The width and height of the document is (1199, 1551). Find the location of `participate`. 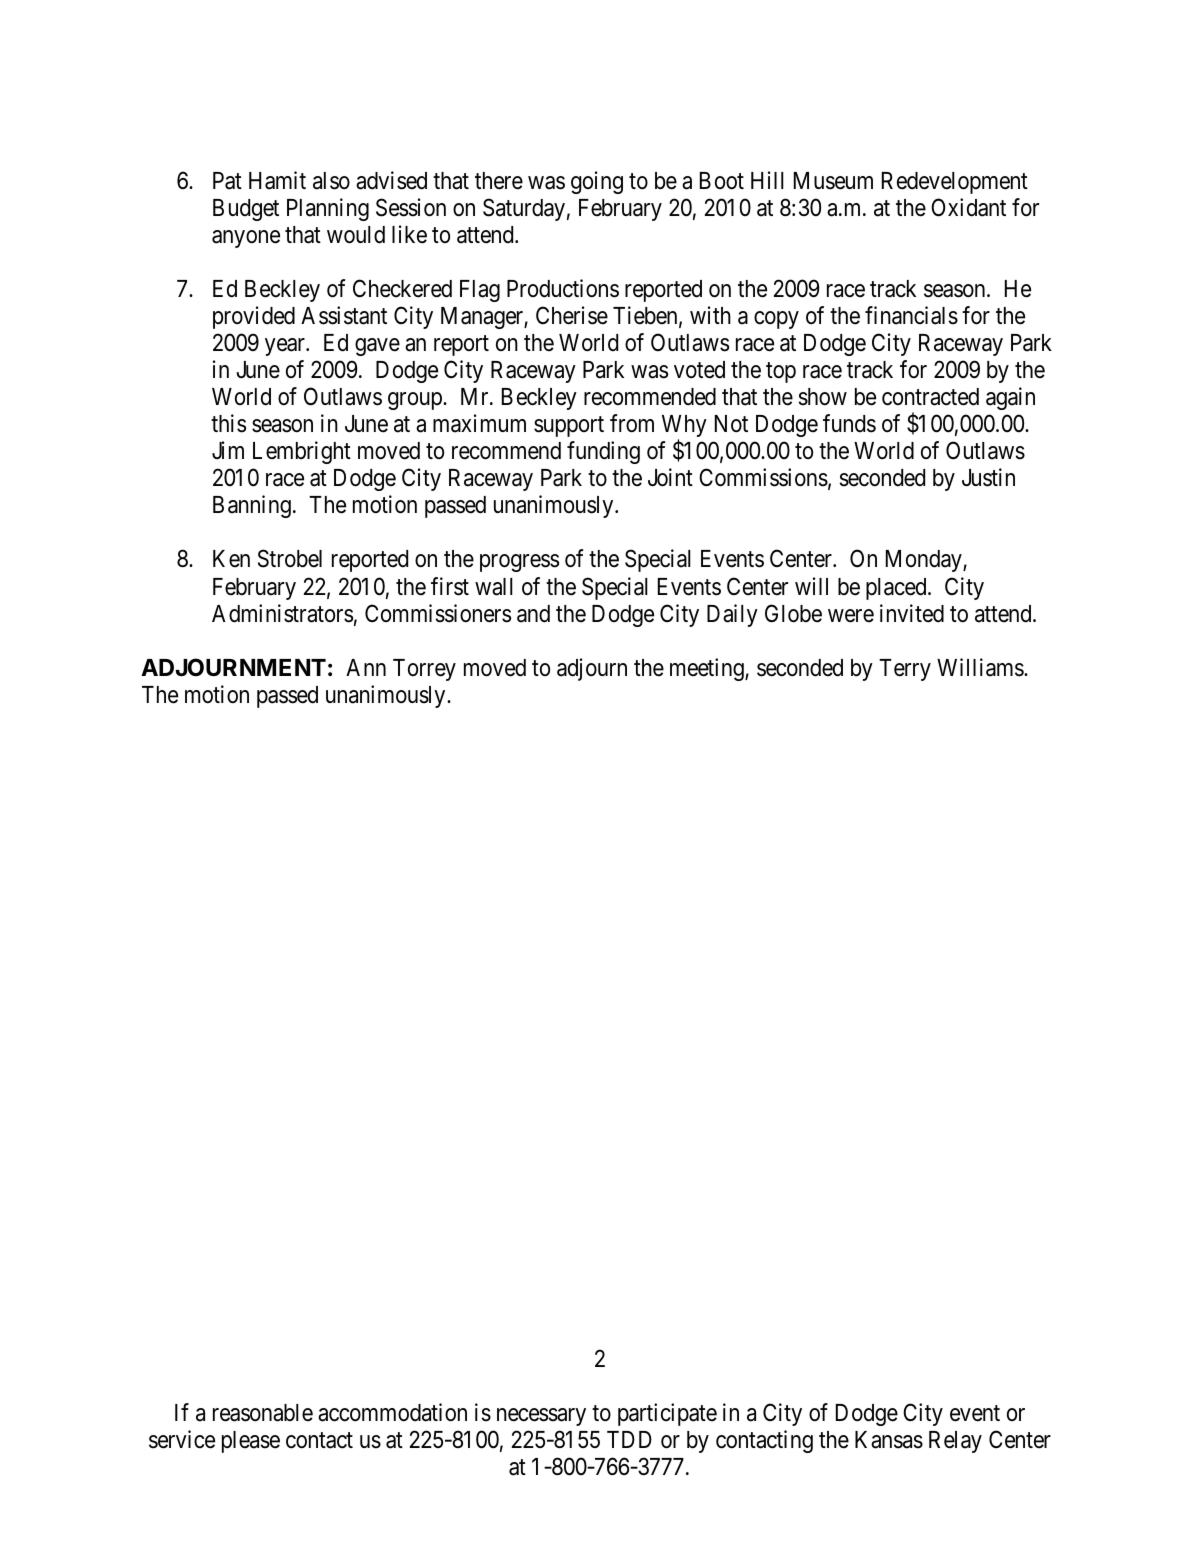

participate is located at coordinates (667, 1414).
